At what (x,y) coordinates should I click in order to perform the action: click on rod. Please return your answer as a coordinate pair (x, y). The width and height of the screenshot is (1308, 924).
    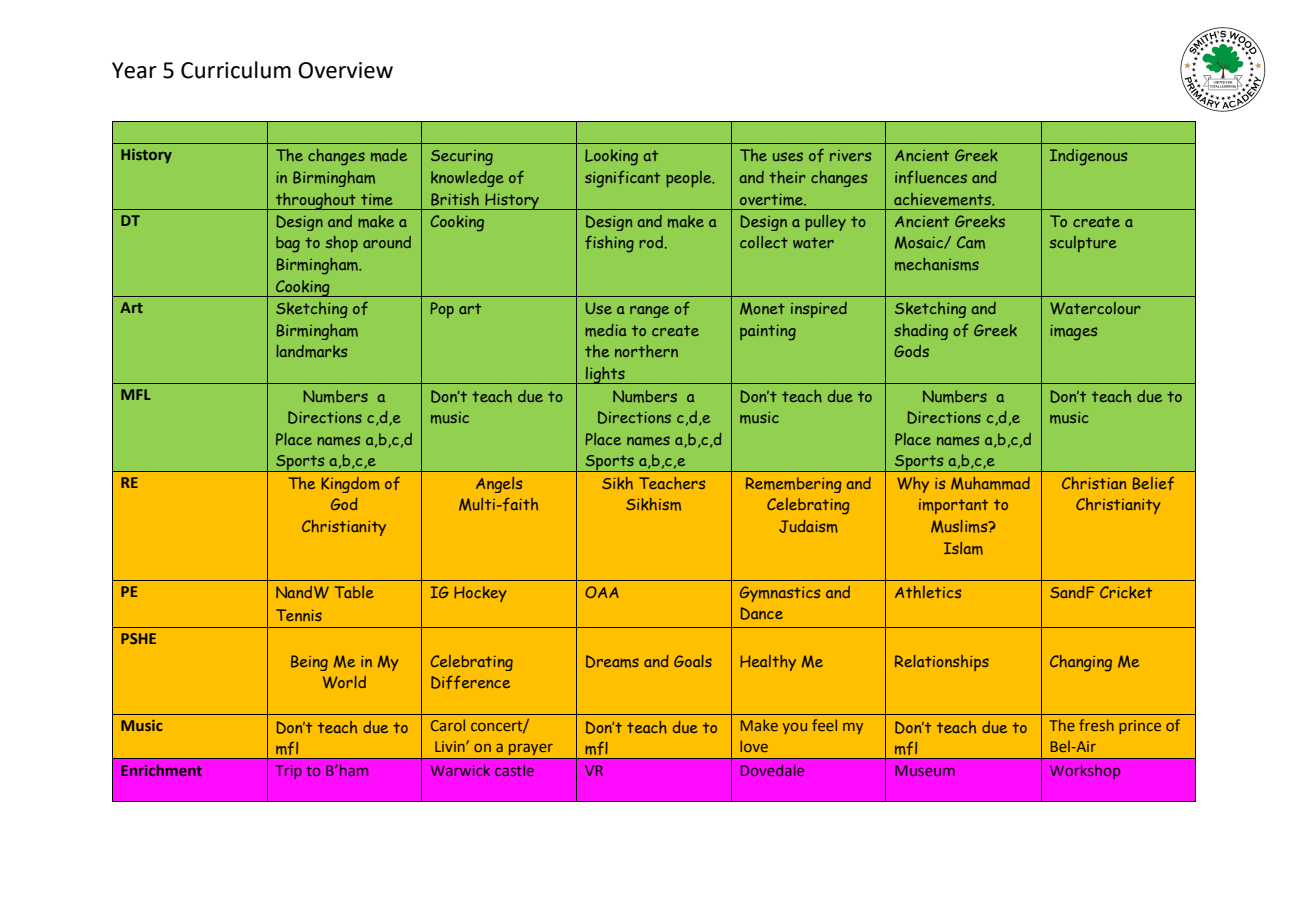
    Looking at the image, I should click on (652, 242).
